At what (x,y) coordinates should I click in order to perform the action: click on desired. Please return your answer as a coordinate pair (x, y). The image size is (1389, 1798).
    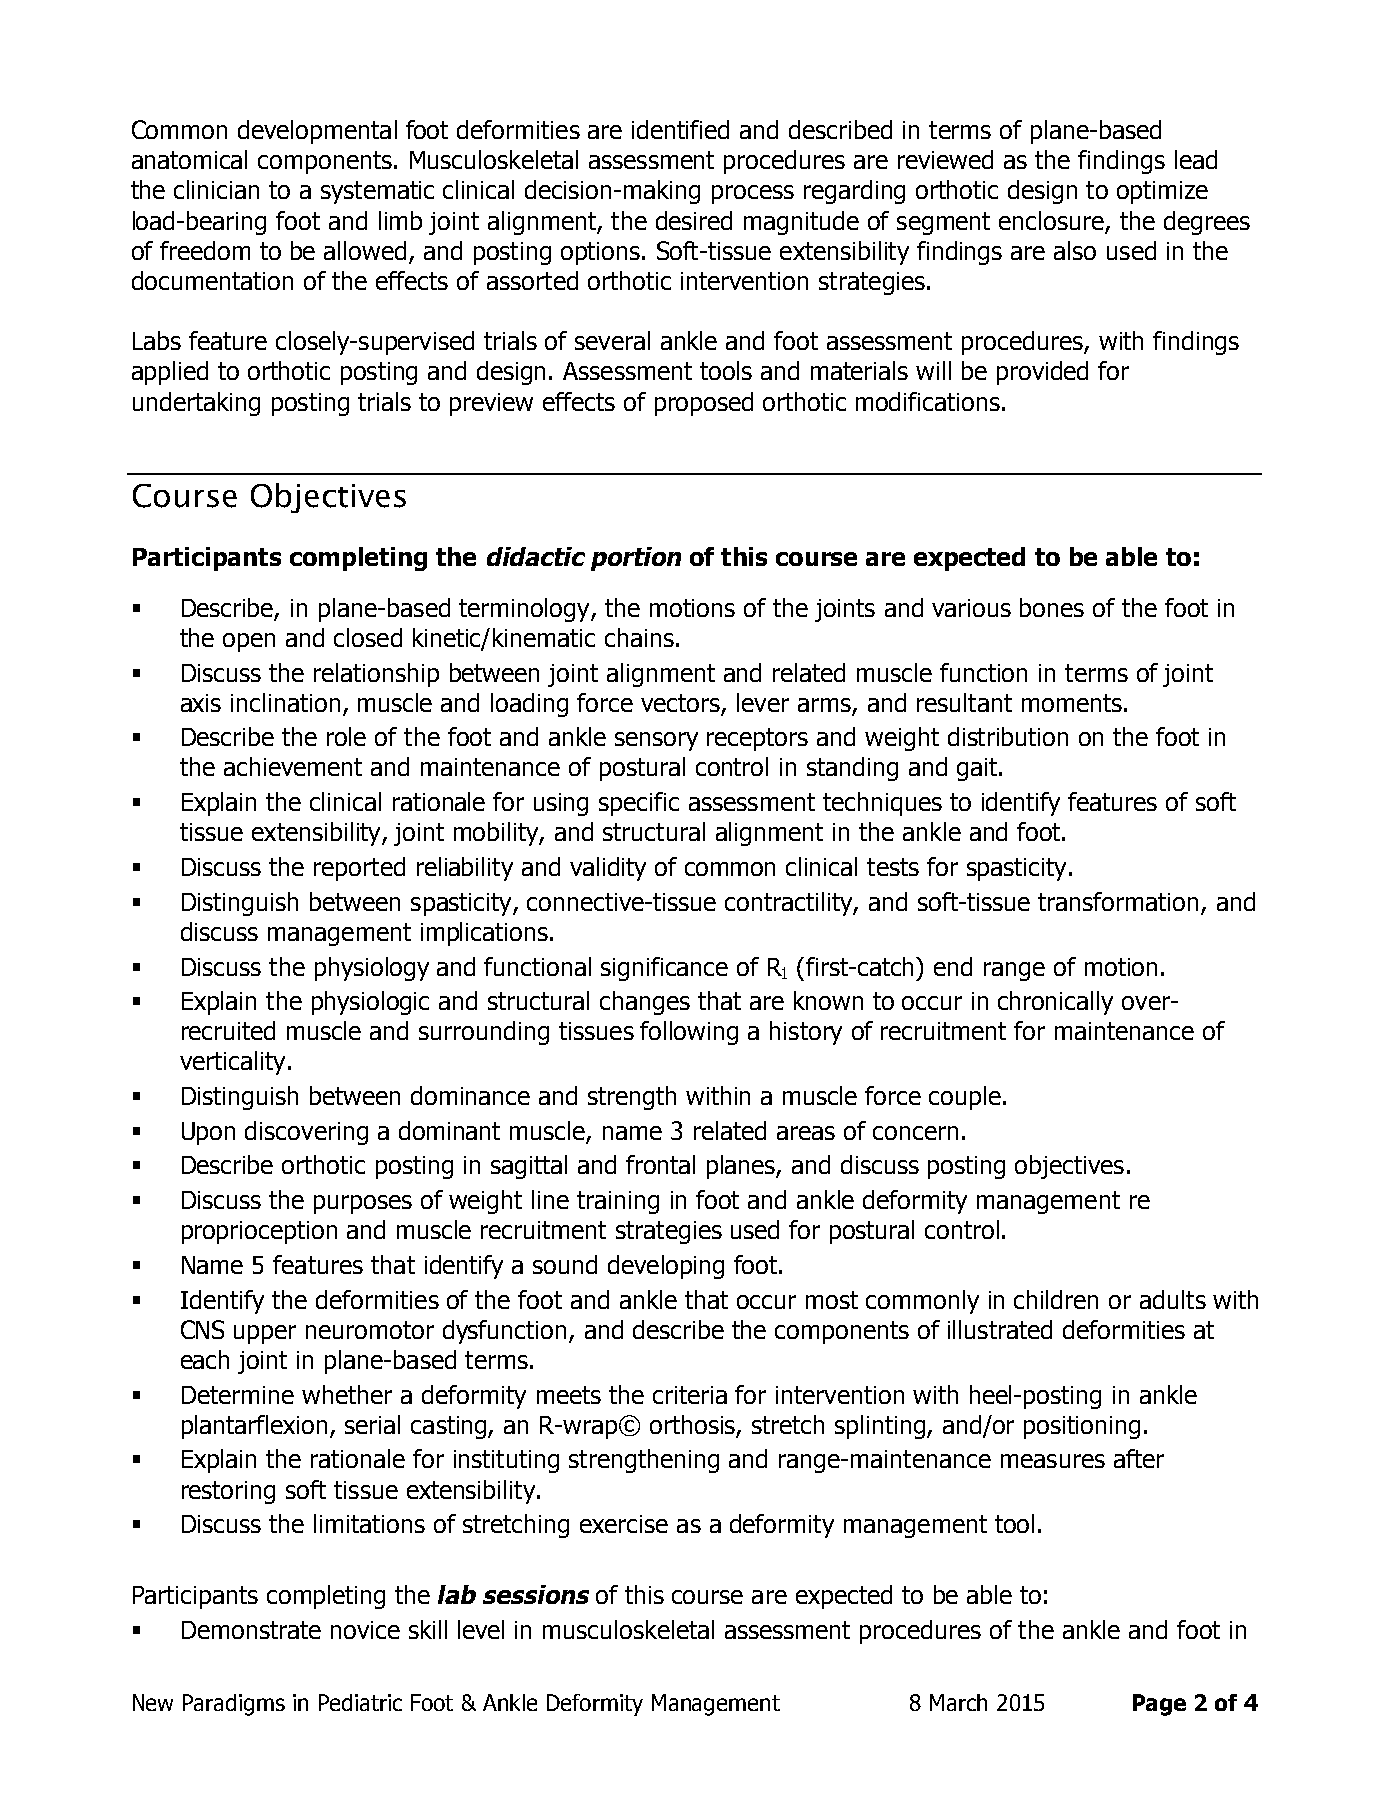
    Looking at the image, I should click on (694, 220).
